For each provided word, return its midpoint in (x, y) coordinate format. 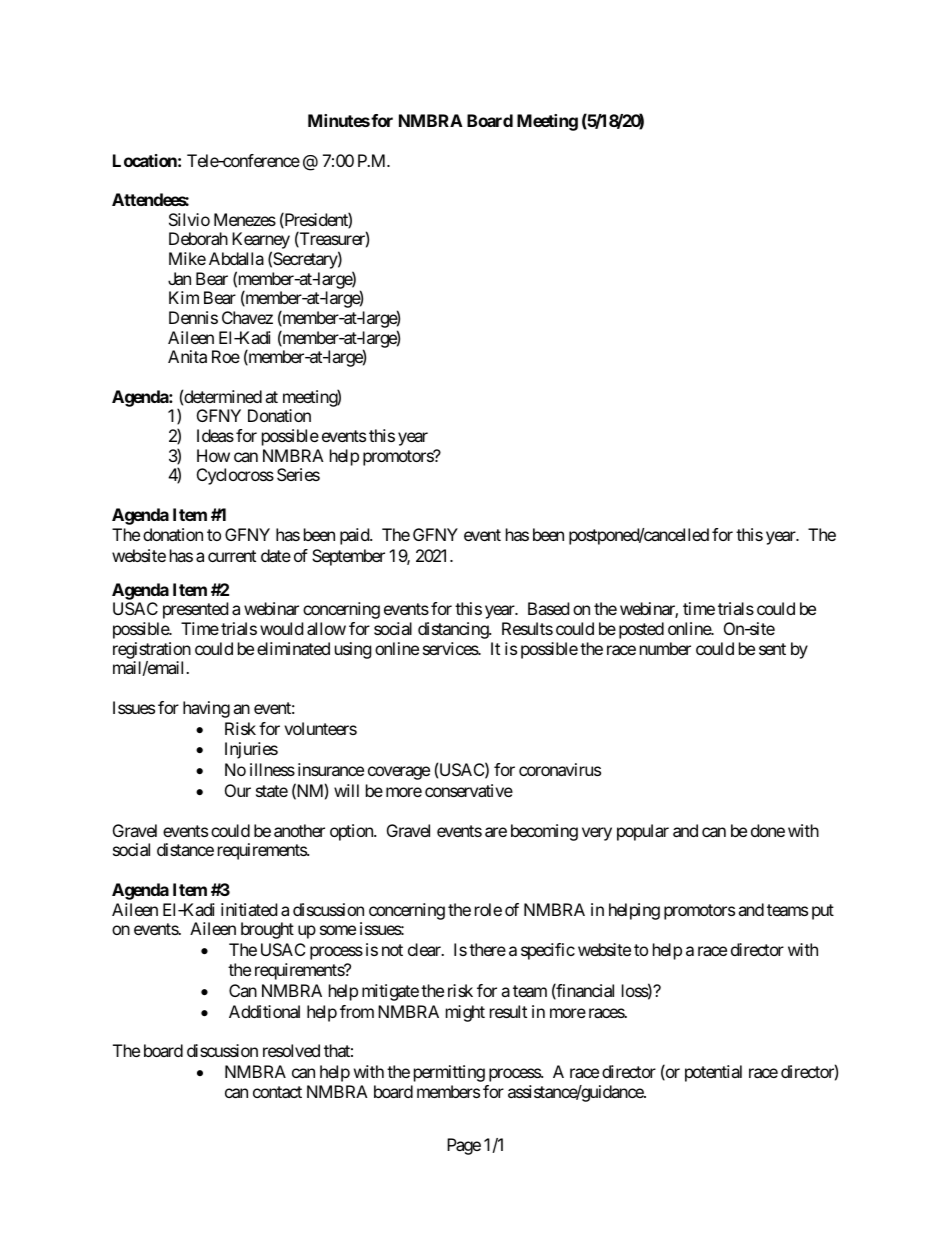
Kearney (261, 242)
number (665, 648)
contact (277, 1092)
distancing (454, 630)
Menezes (245, 219)
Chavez (247, 317)
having (206, 709)
